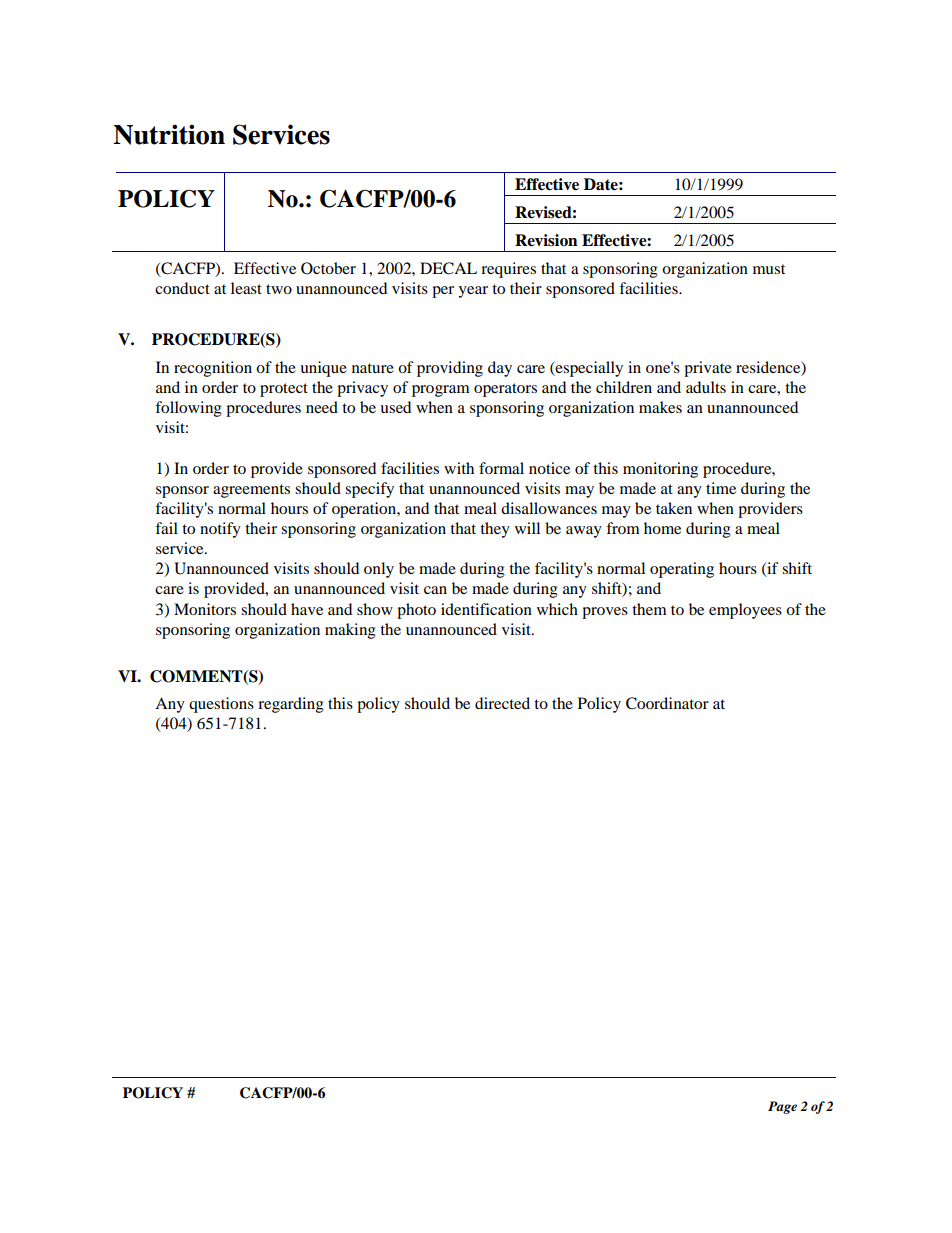  What do you see at coordinates (667, 703) in the image?
I see `Coordinator` at bounding box center [667, 703].
